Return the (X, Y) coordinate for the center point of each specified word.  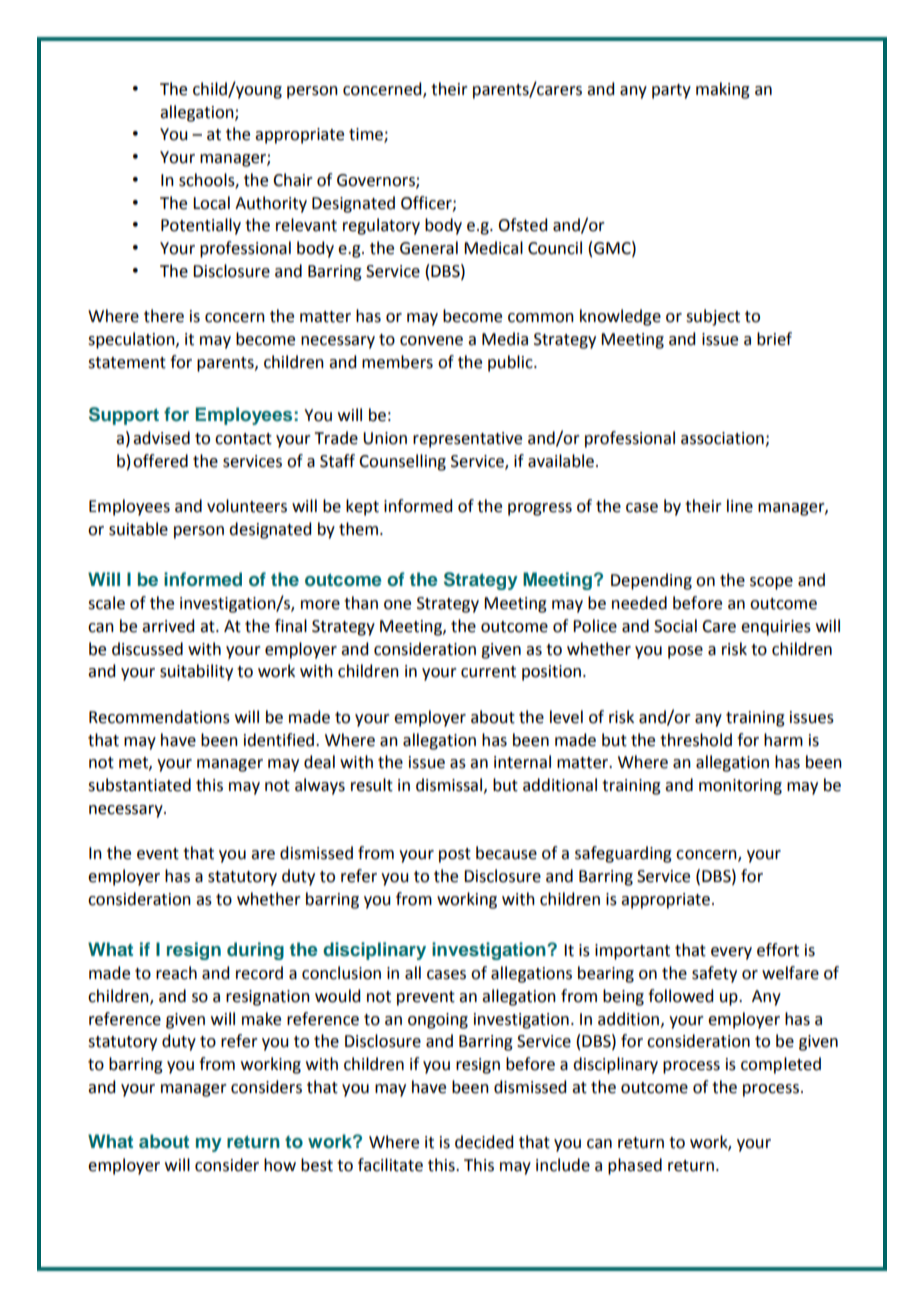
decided (484, 1142)
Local (211, 203)
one (397, 605)
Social (675, 626)
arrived (168, 626)
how (280, 1165)
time (367, 135)
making (723, 90)
